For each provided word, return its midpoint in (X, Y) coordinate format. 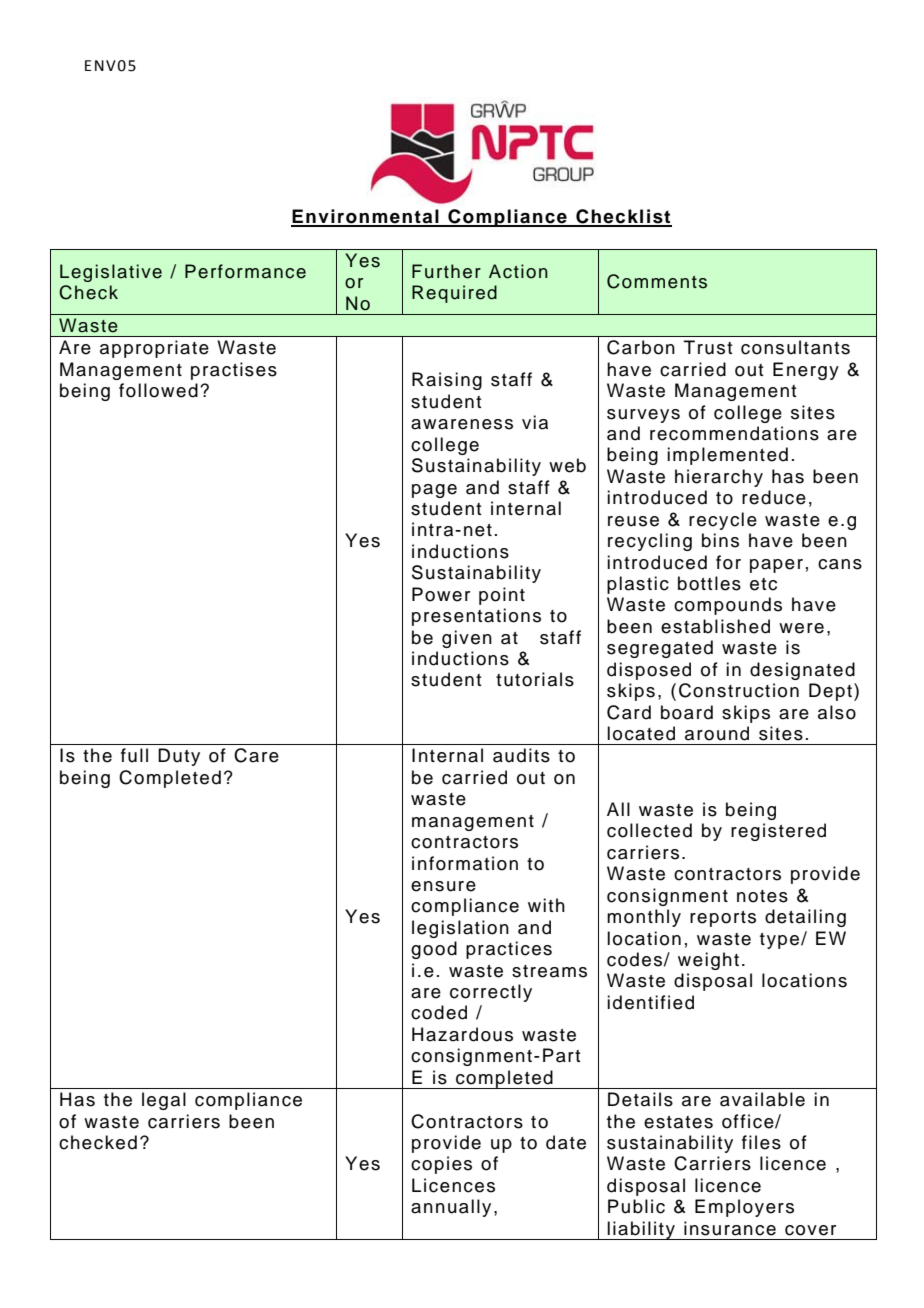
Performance (245, 271)
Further (446, 271)
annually (451, 1208)
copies (441, 1165)
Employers (744, 1208)
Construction (739, 690)
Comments (657, 281)
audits (521, 755)
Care (256, 755)
